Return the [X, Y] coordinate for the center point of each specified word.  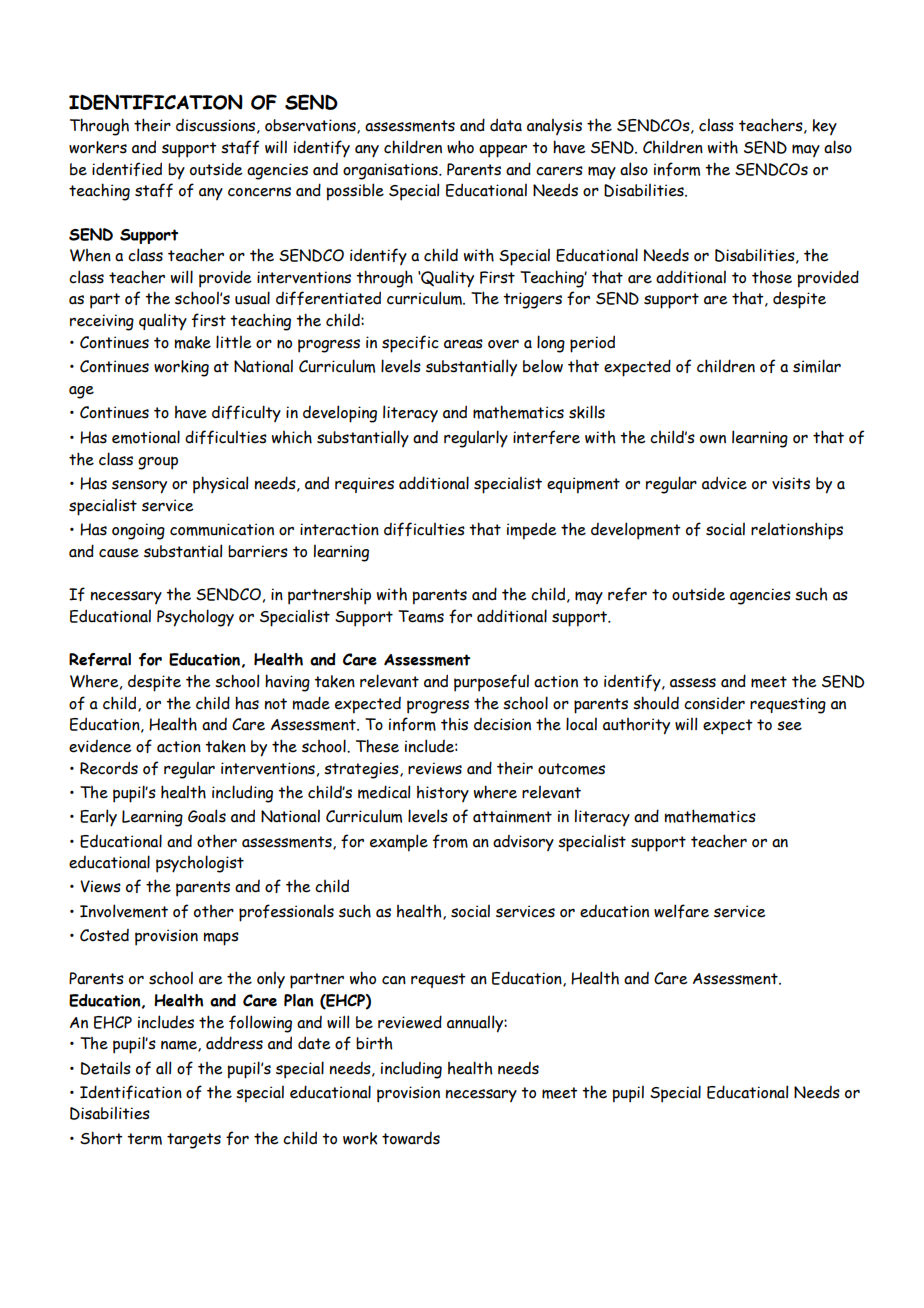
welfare [681, 911]
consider [714, 703]
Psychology [195, 618]
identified [127, 169]
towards [411, 1138]
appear [503, 151]
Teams [421, 616]
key [824, 127]
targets [194, 1141]
